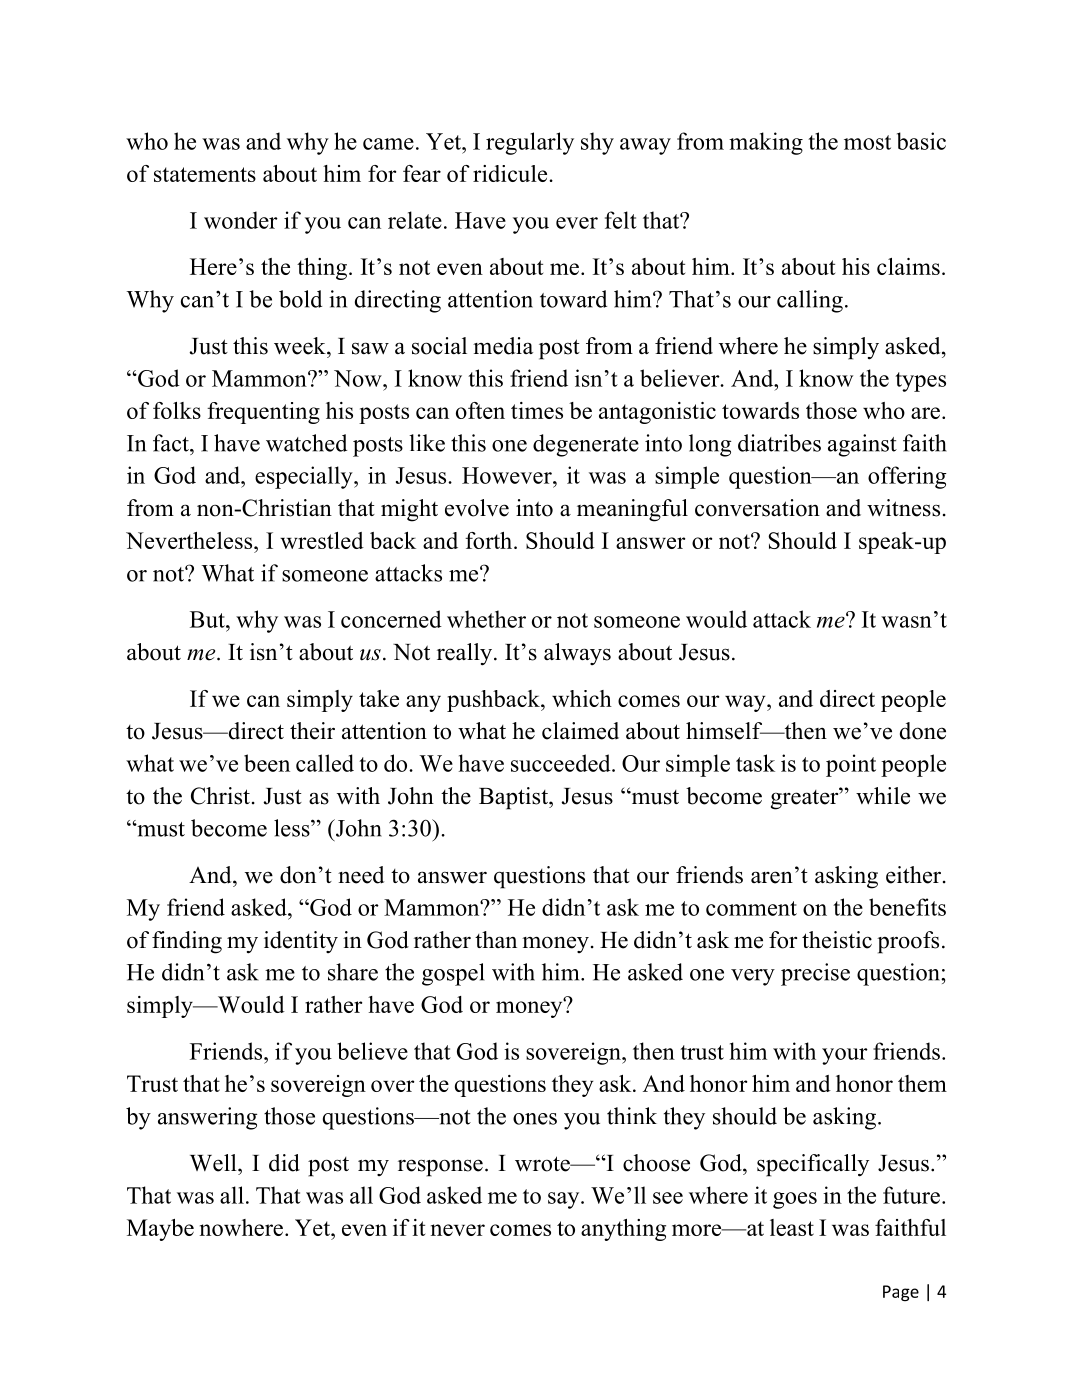 Image resolution: width=1073 pixels, height=1389 pixels. I want to click on identity, so click(301, 942).
